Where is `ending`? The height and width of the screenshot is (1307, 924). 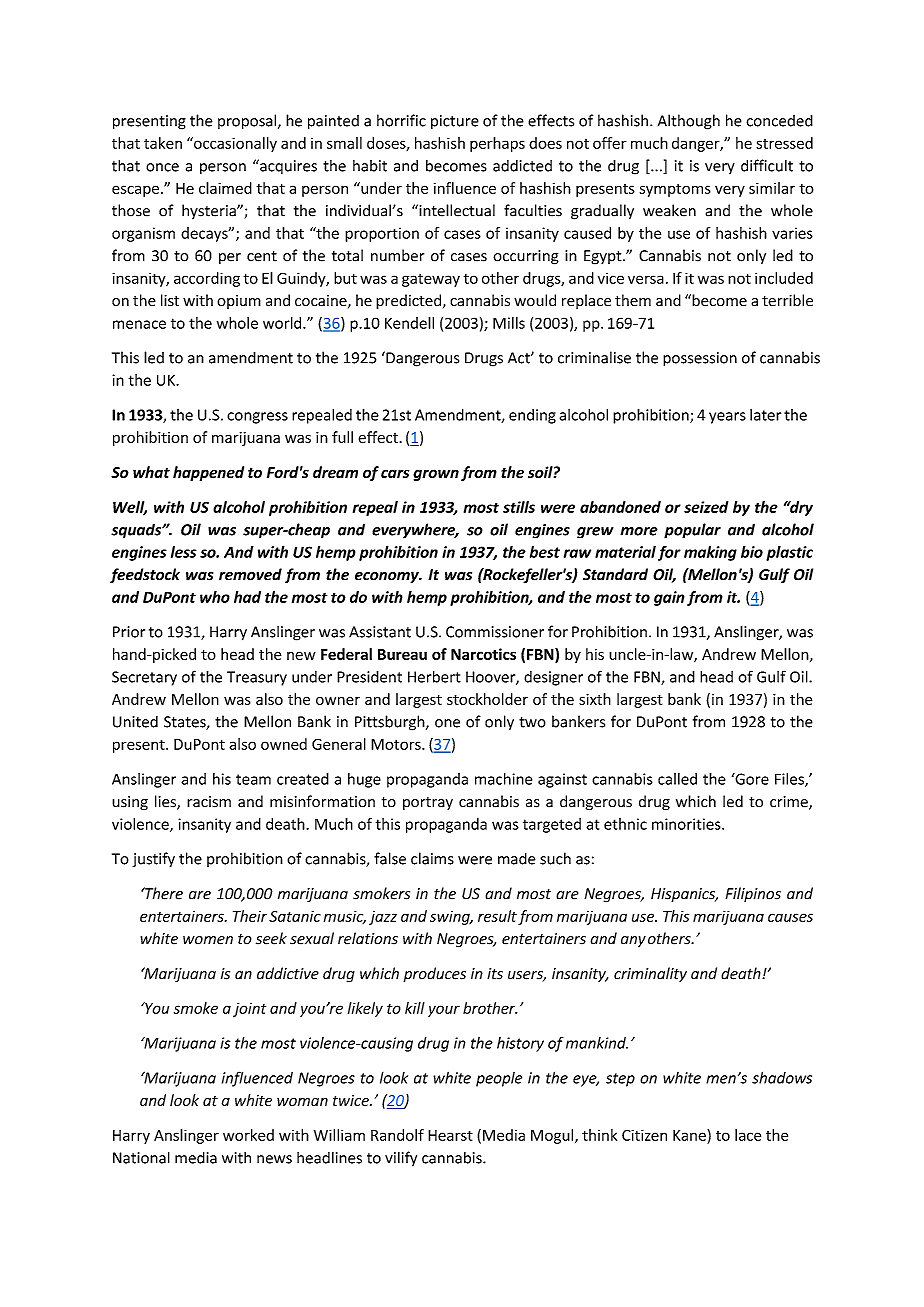 ending is located at coordinates (532, 416).
